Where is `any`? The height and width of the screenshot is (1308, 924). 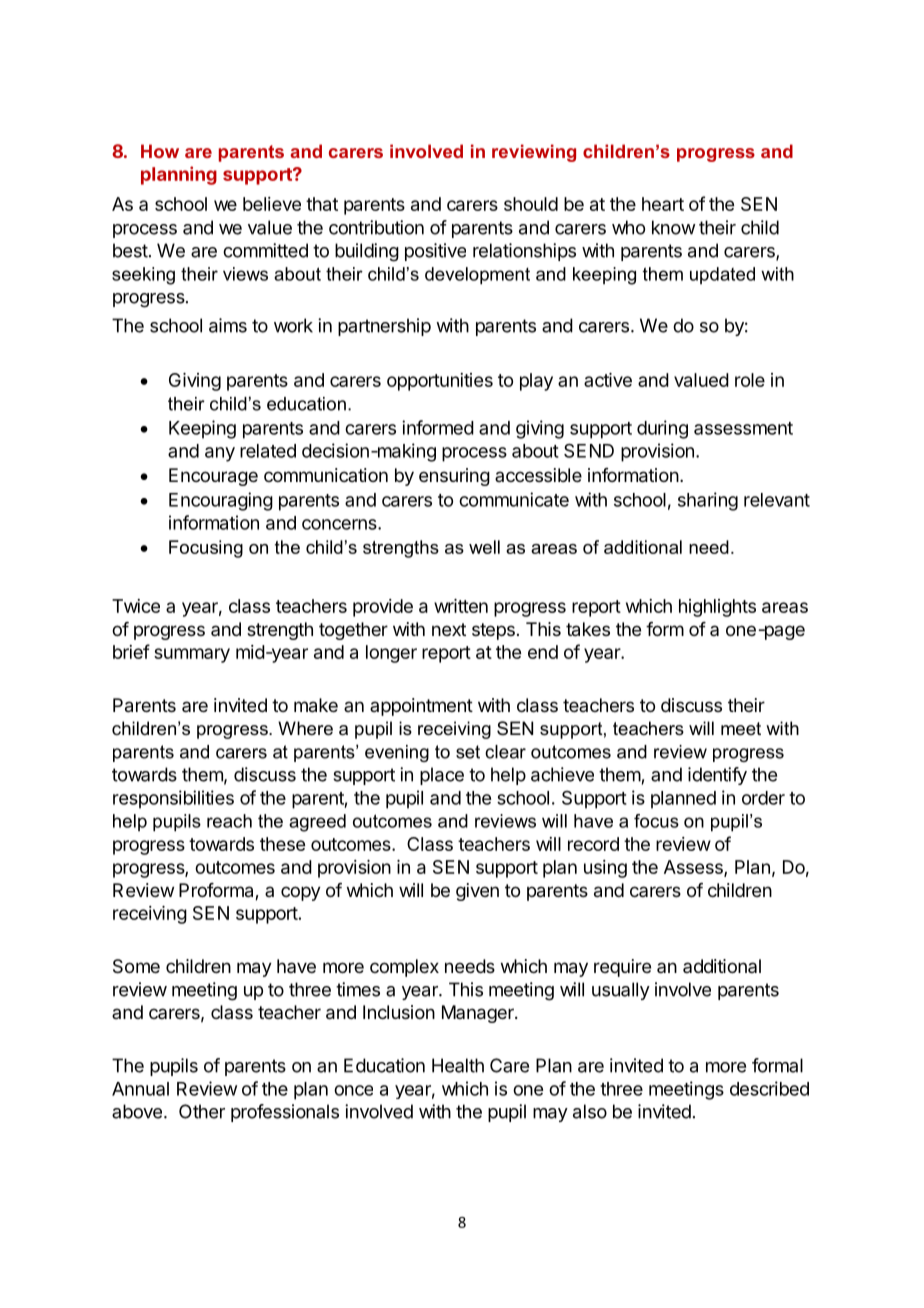
any is located at coordinates (220, 454).
